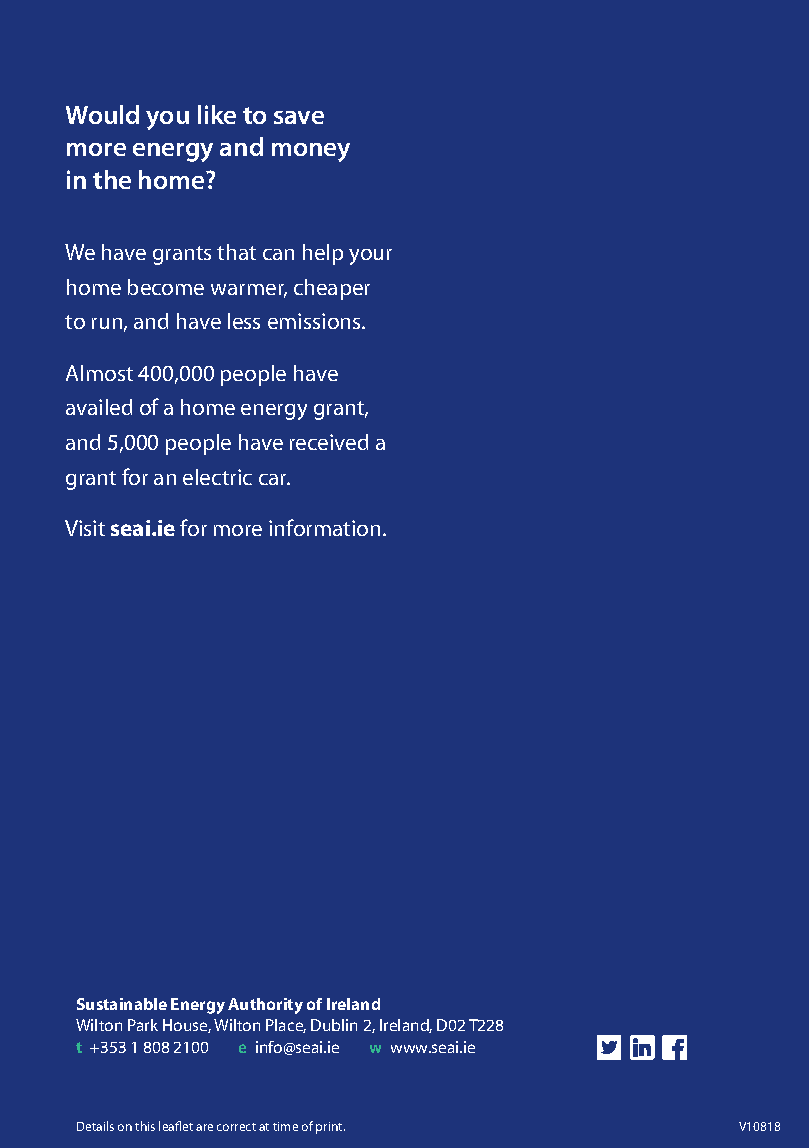 This screenshot has height=1148, width=809. I want to click on Details, so click(95, 1126).
